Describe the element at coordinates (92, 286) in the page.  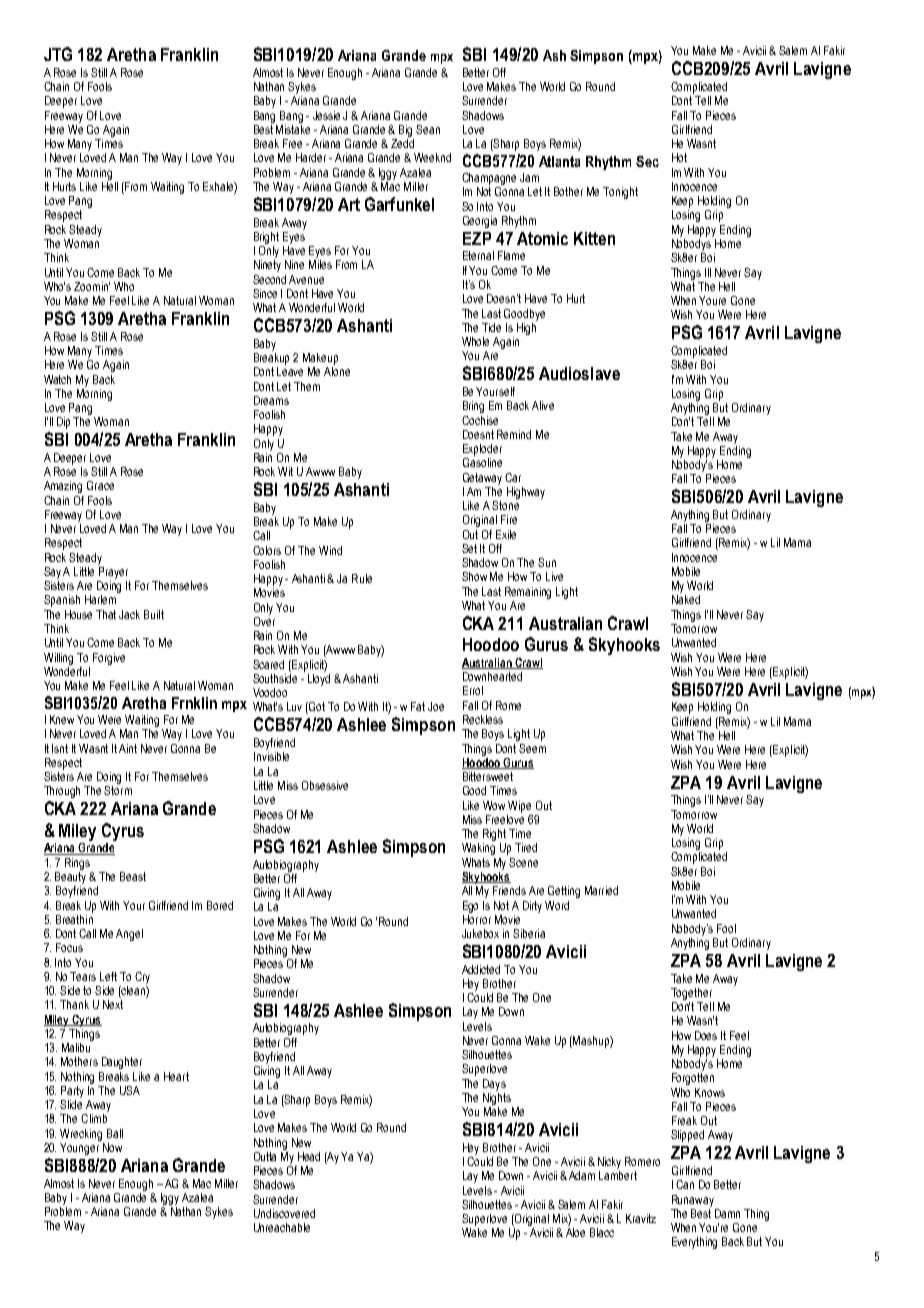
I see `Zoomin` at that location.
